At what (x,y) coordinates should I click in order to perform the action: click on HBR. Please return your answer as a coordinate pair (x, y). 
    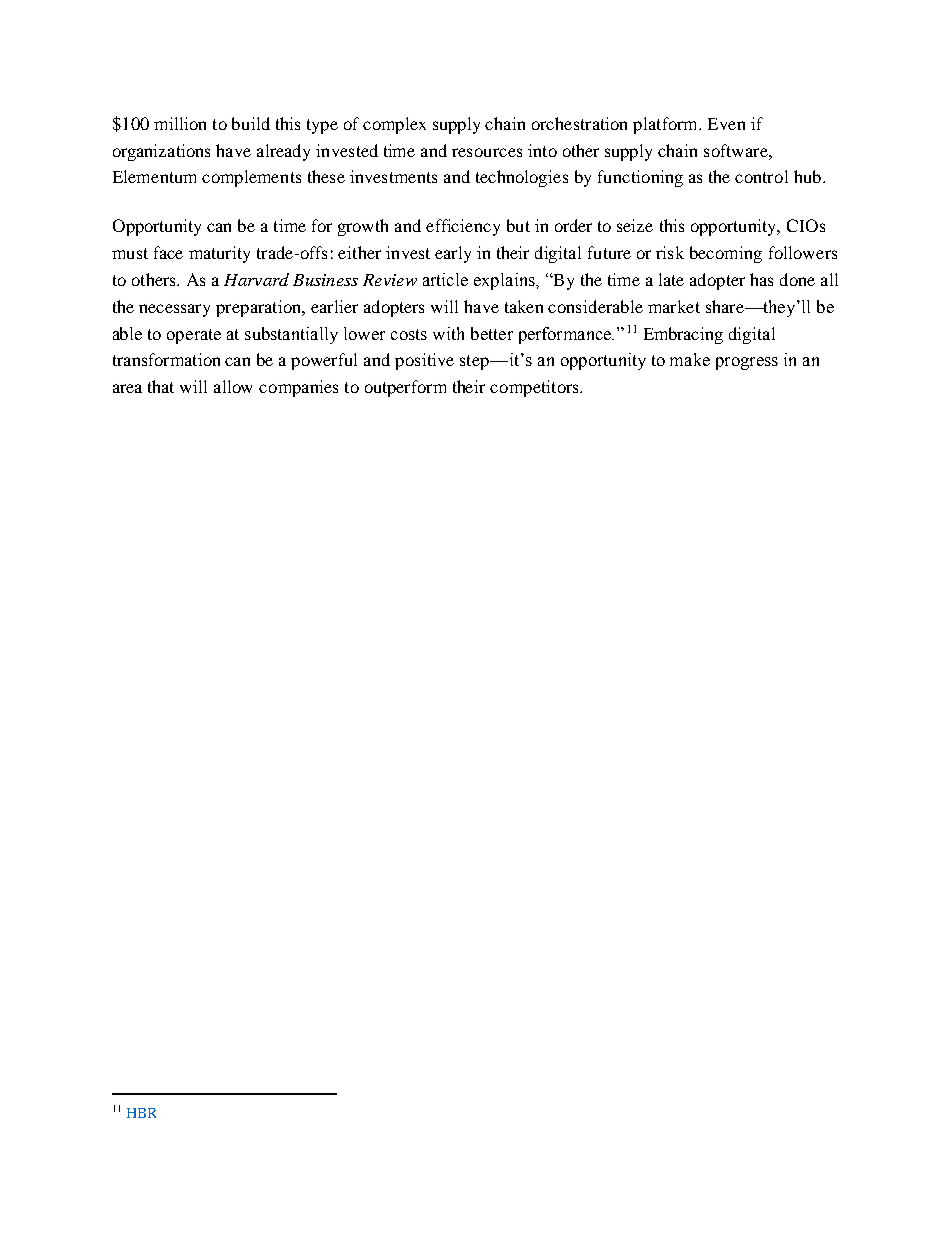
    Looking at the image, I should click on (141, 1113).
